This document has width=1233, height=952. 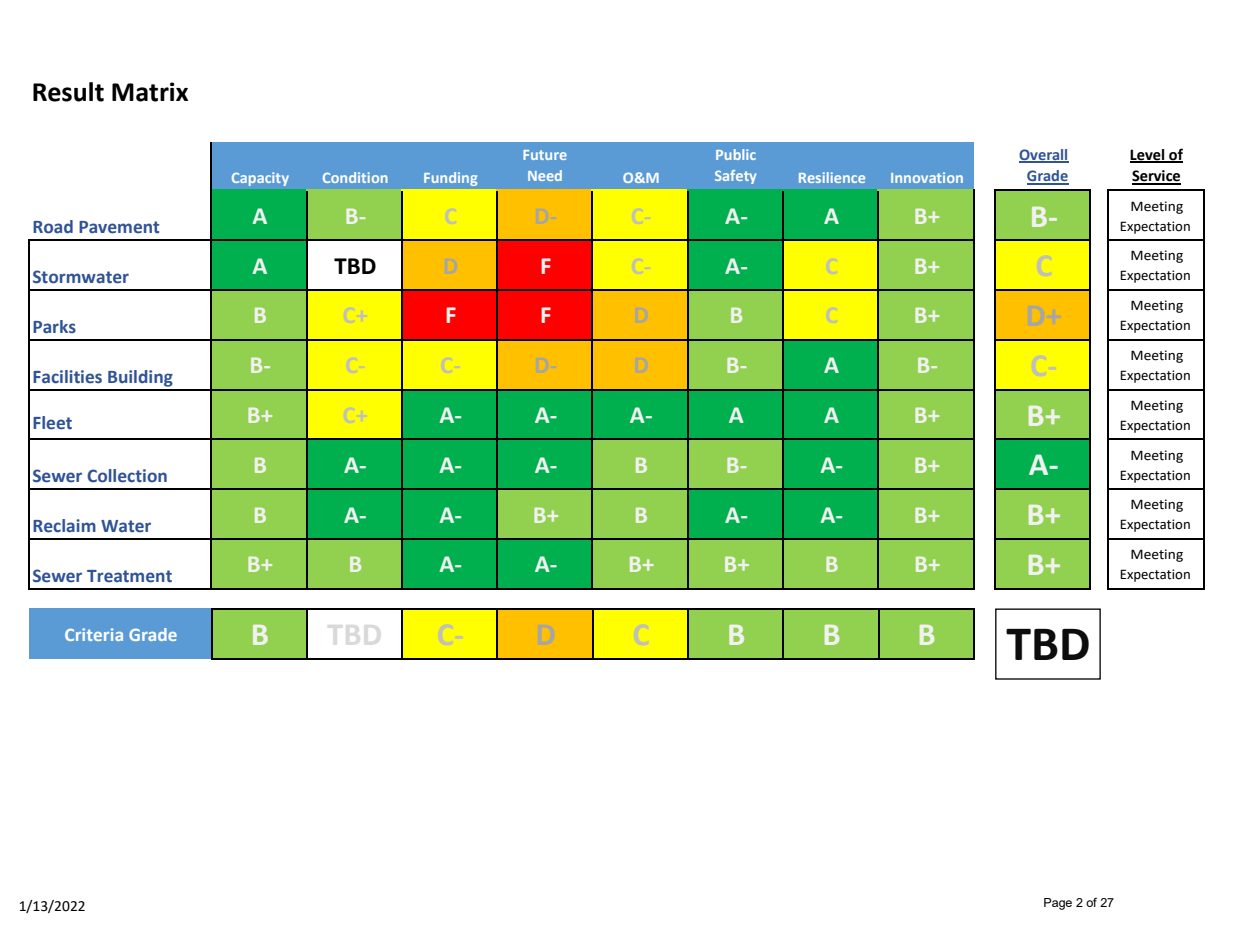 What do you see at coordinates (64, 526) in the document?
I see `Reclaim` at bounding box center [64, 526].
